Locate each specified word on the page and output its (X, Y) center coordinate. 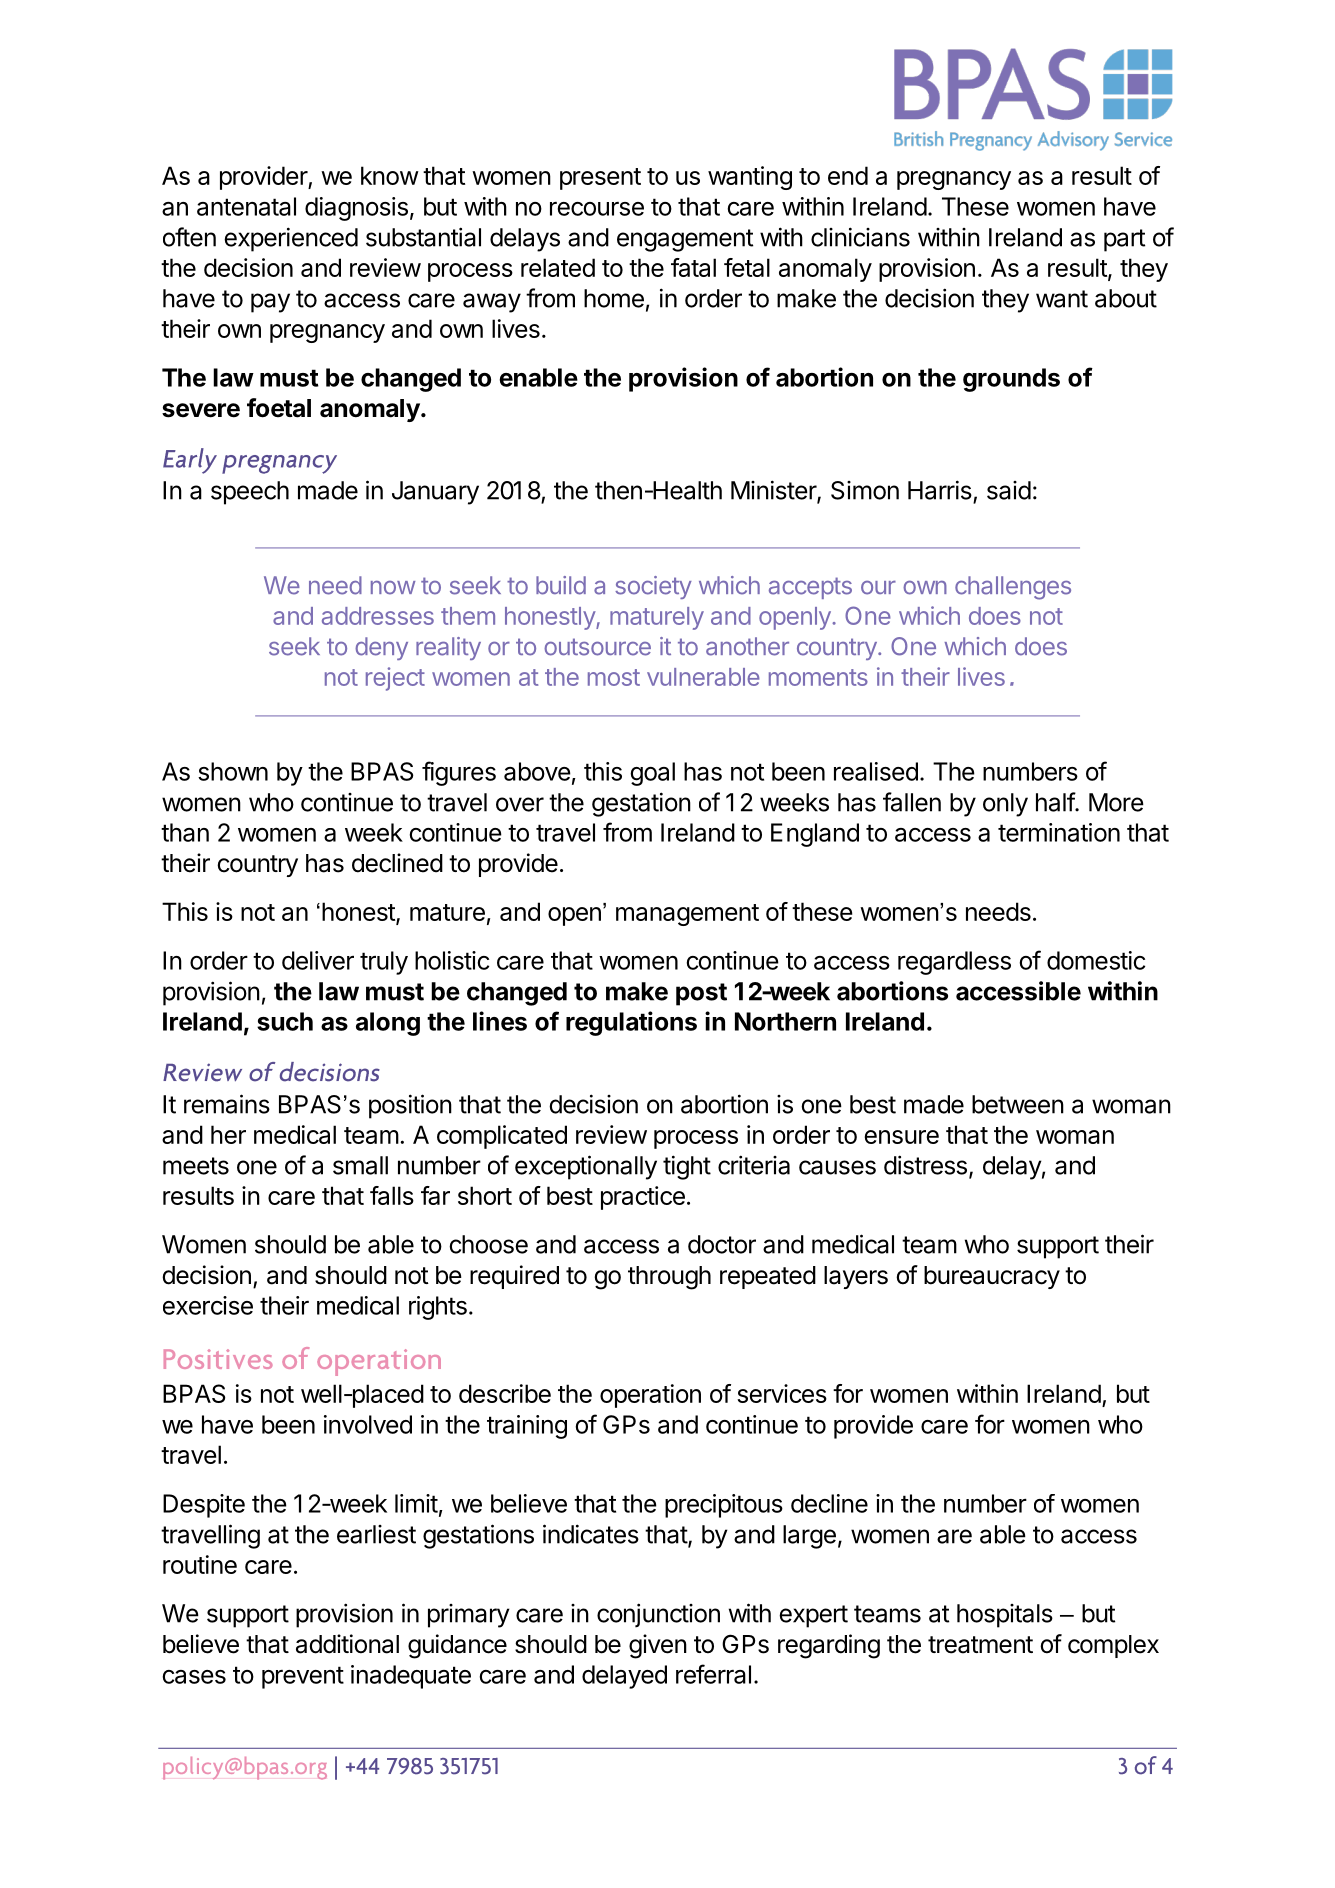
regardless (954, 963)
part (1124, 240)
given (658, 1646)
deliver (318, 960)
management (687, 915)
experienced (291, 239)
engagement (685, 240)
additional (347, 1644)
